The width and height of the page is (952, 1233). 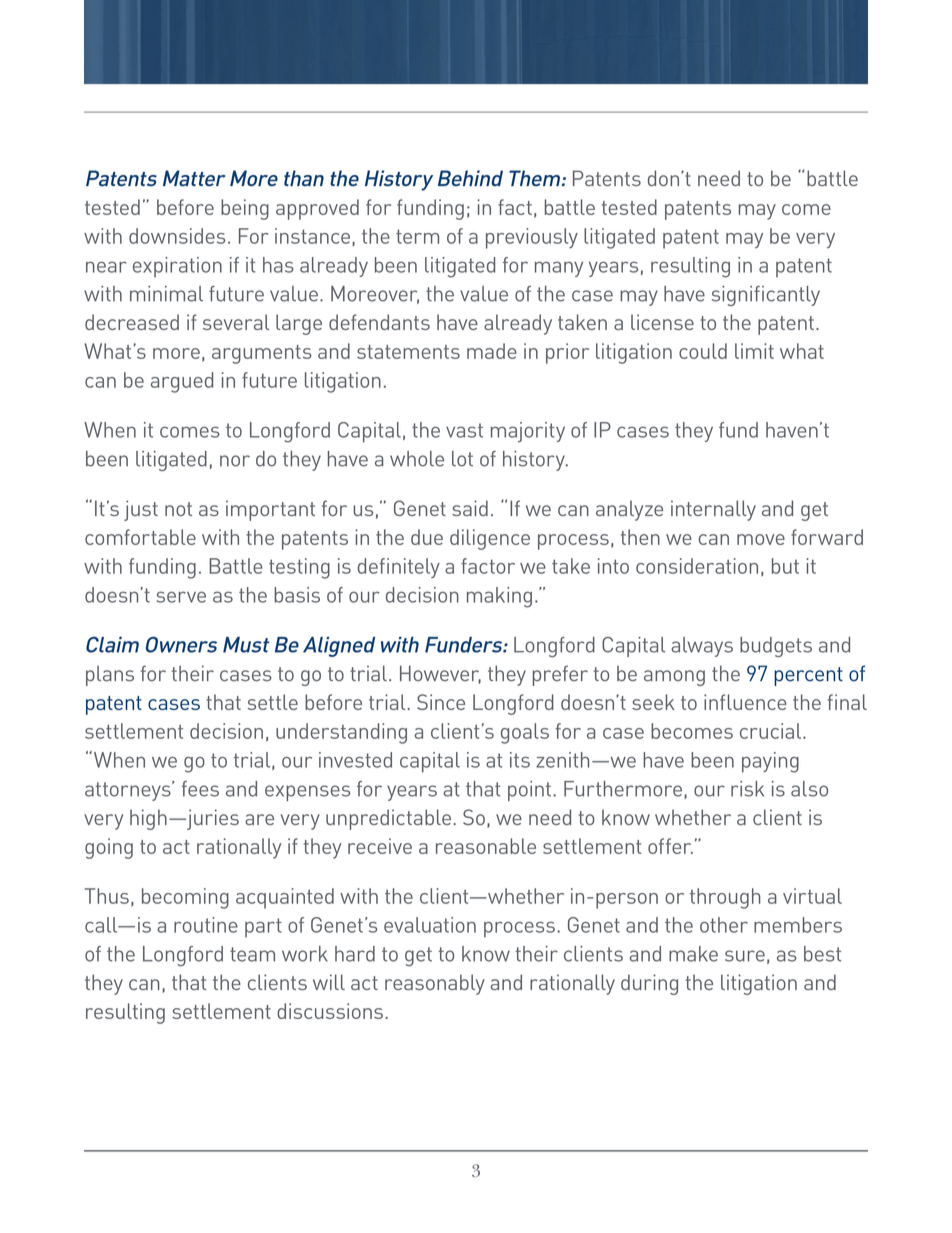 I want to click on team, so click(x=252, y=954).
